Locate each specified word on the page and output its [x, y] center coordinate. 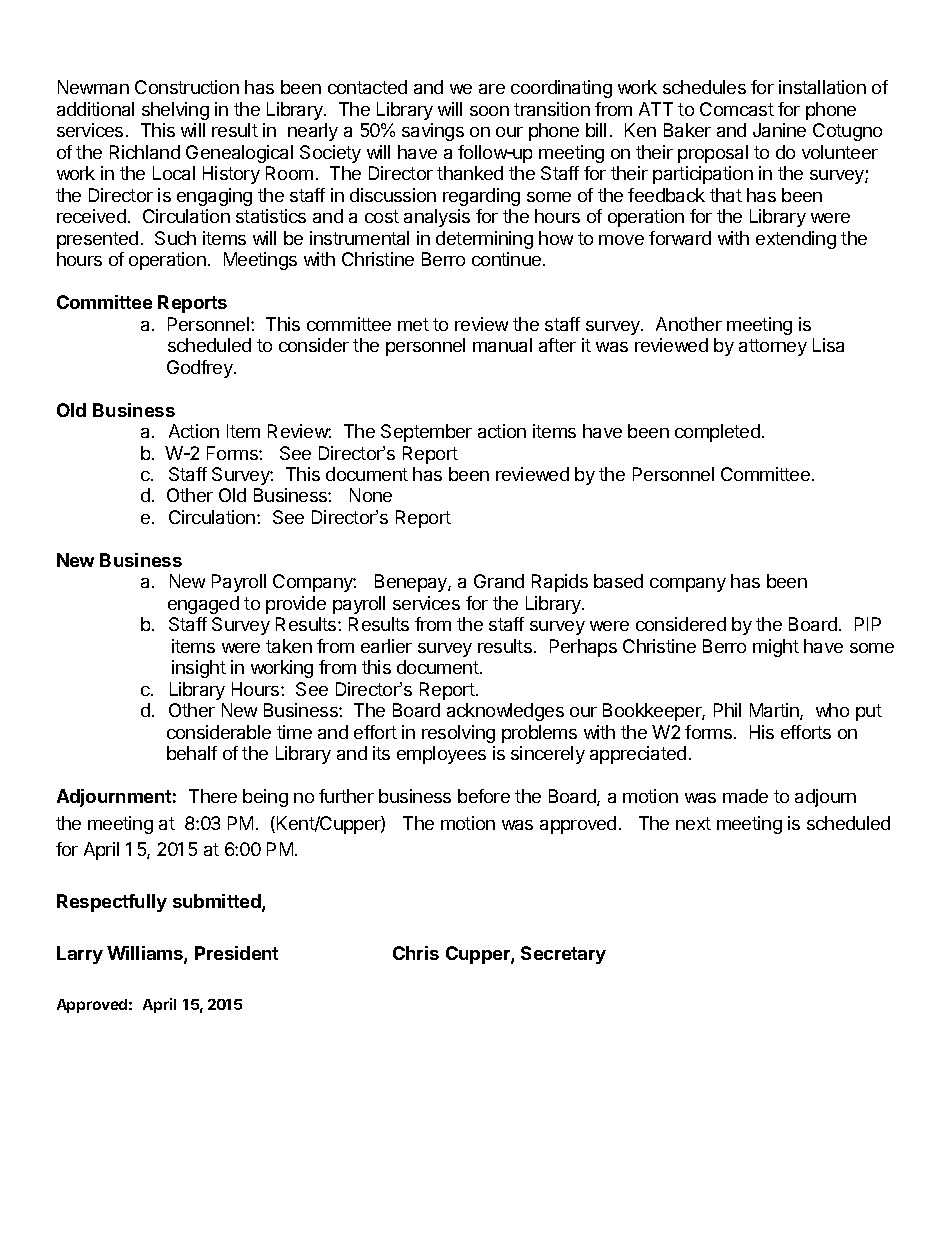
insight [199, 669]
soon [489, 111]
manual [502, 345]
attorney [773, 347]
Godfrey [201, 369]
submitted [218, 902]
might [776, 648]
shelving [175, 111]
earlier [386, 646]
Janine [779, 130]
